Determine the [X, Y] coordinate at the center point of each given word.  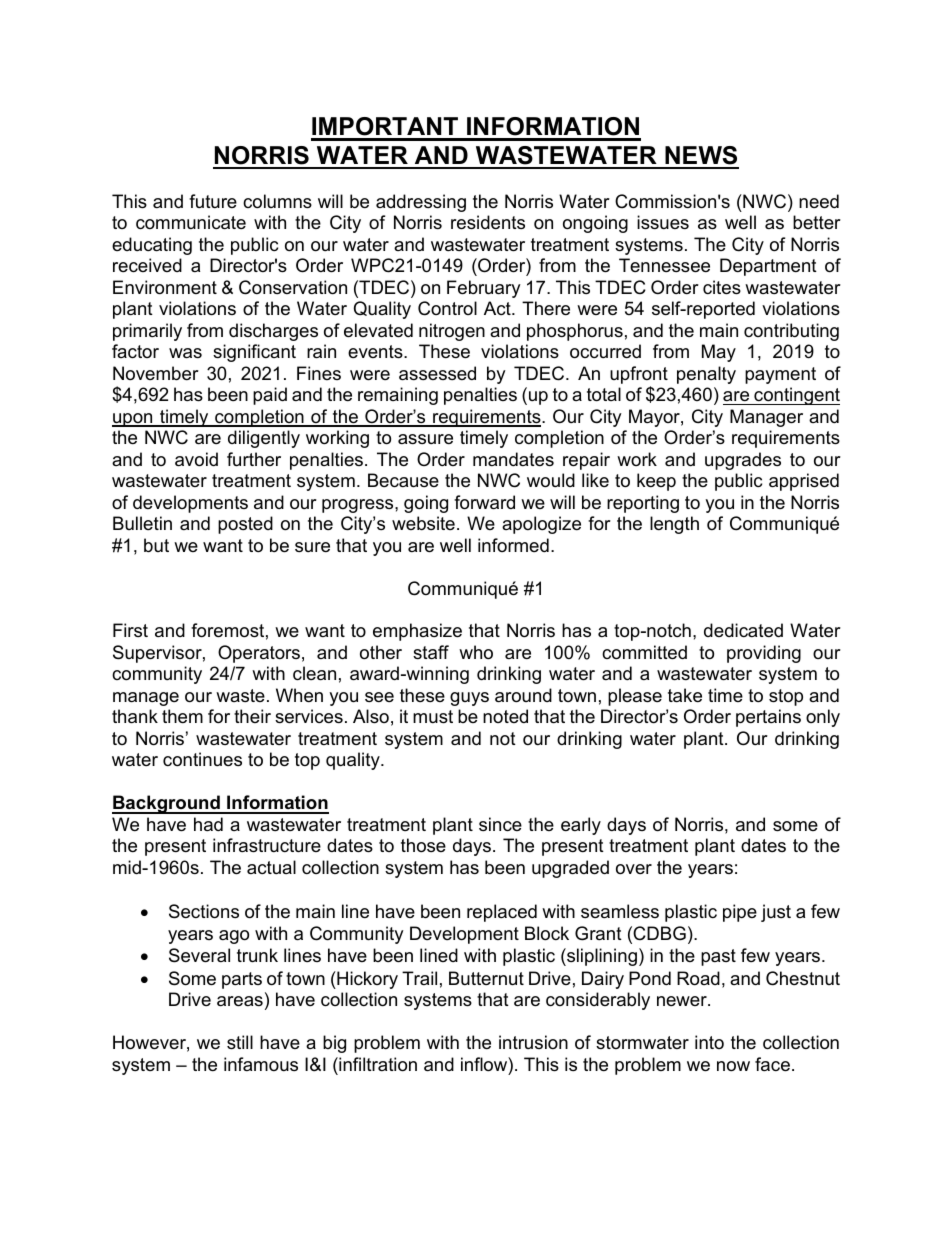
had [208, 824]
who [476, 652]
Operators [259, 654]
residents [488, 222]
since [500, 824]
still [240, 1042]
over [634, 869]
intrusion [533, 1042]
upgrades [743, 461]
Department [768, 267]
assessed [437, 373]
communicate [191, 222]
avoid [196, 459]
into [709, 1042]
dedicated [743, 630]
